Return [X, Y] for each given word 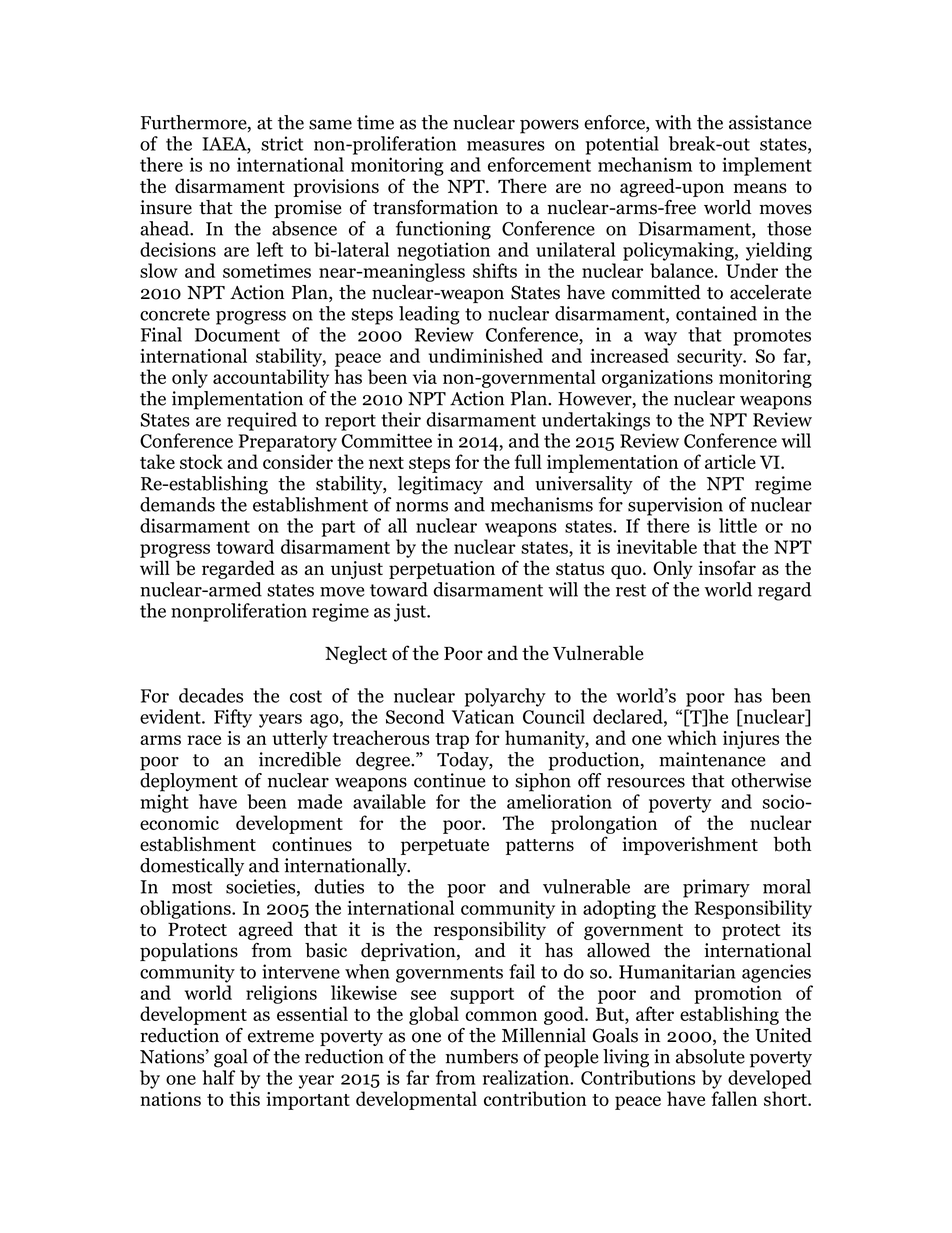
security [711, 358]
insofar [727, 568]
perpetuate [445, 847]
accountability [271, 378]
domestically [192, 867]
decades [211, 695]
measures [506, 146]
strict [282, 143]
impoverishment [690, 845]
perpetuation [442, 570]
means [760, 188]
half [218, 1077]
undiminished [486, 355]
